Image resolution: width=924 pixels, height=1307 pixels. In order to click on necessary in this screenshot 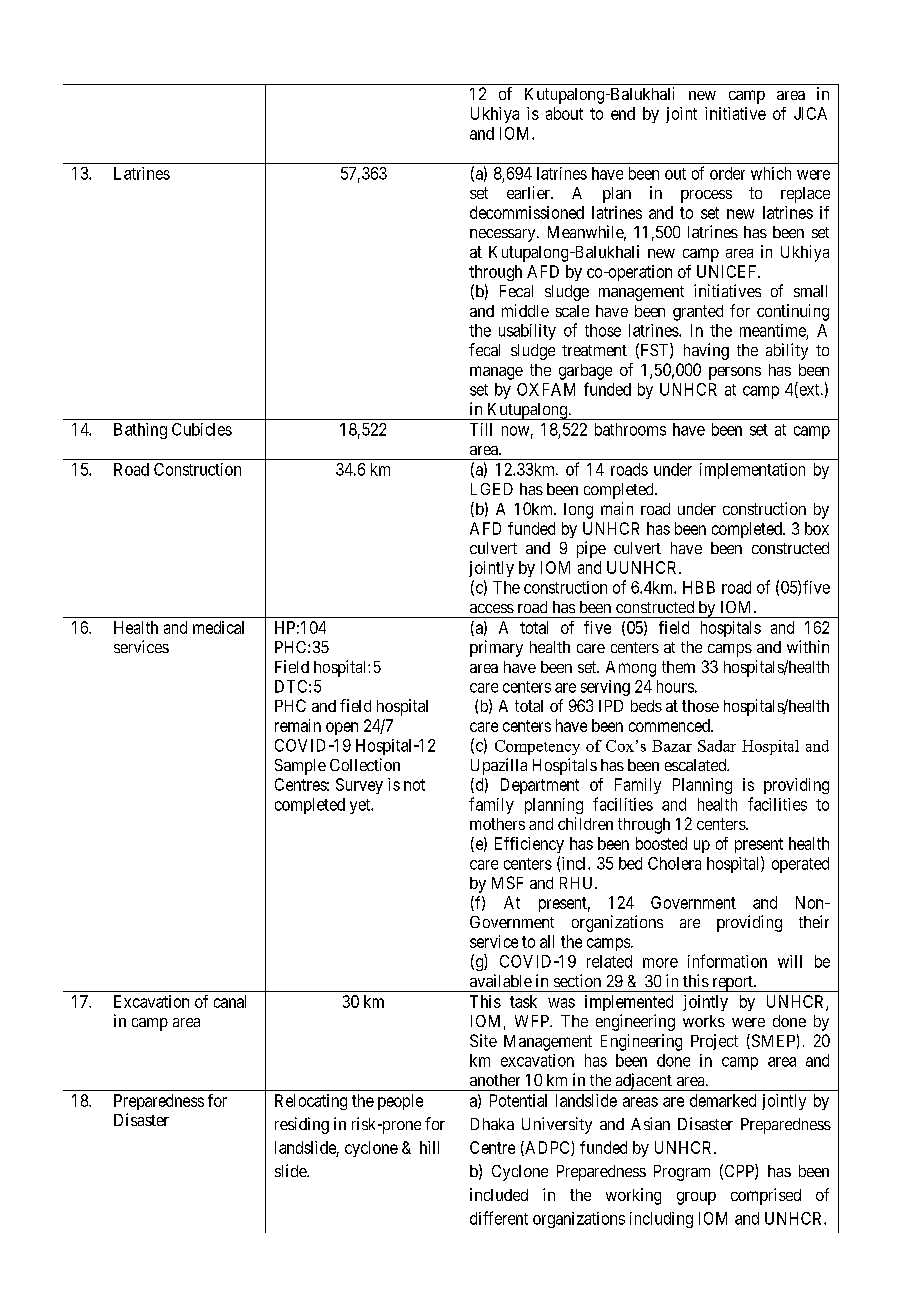, I will do `click(504, 235)`.
